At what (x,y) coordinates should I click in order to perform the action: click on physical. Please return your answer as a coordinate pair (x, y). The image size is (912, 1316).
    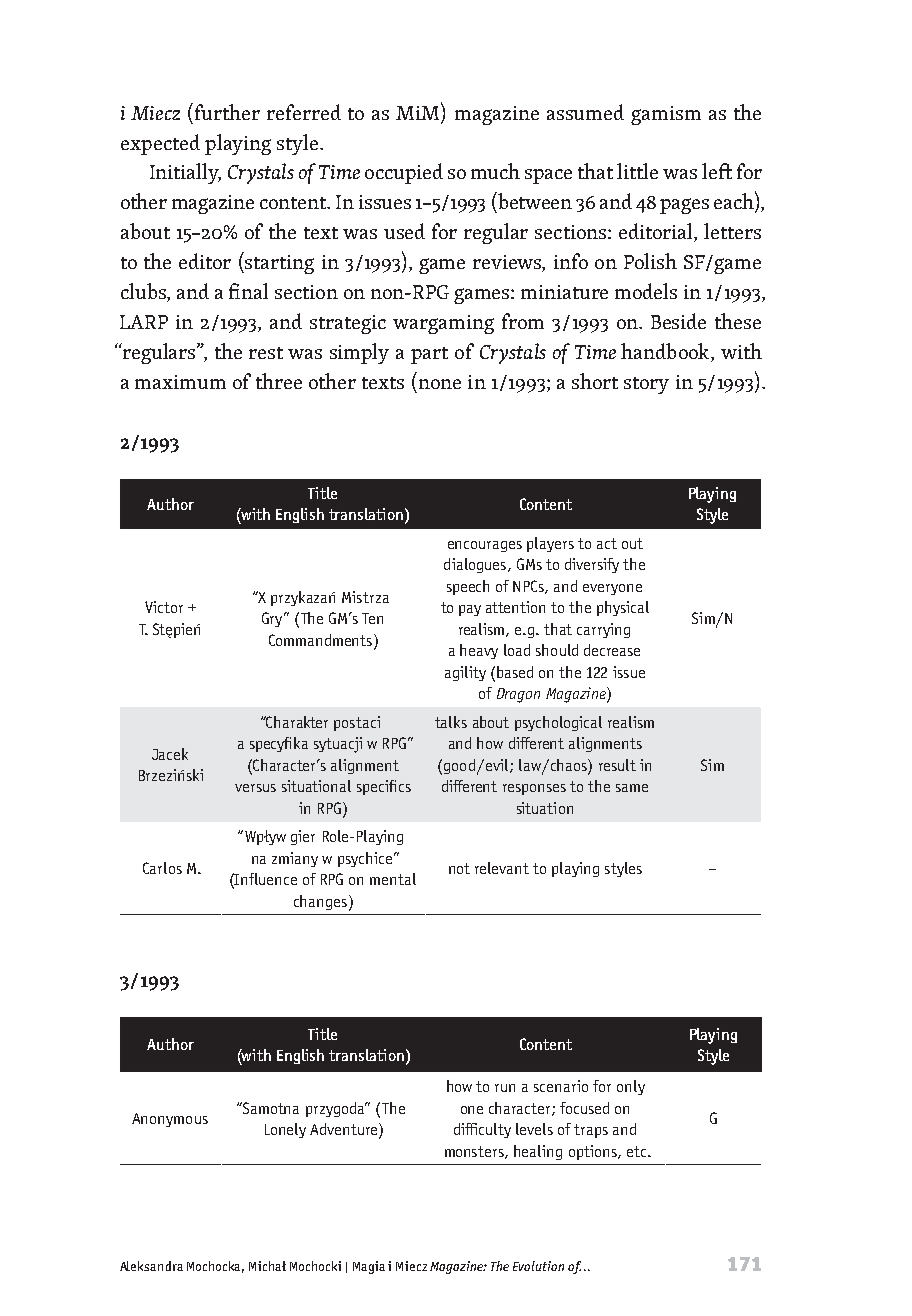
    Looking at the image, I should click on (623, 608).
